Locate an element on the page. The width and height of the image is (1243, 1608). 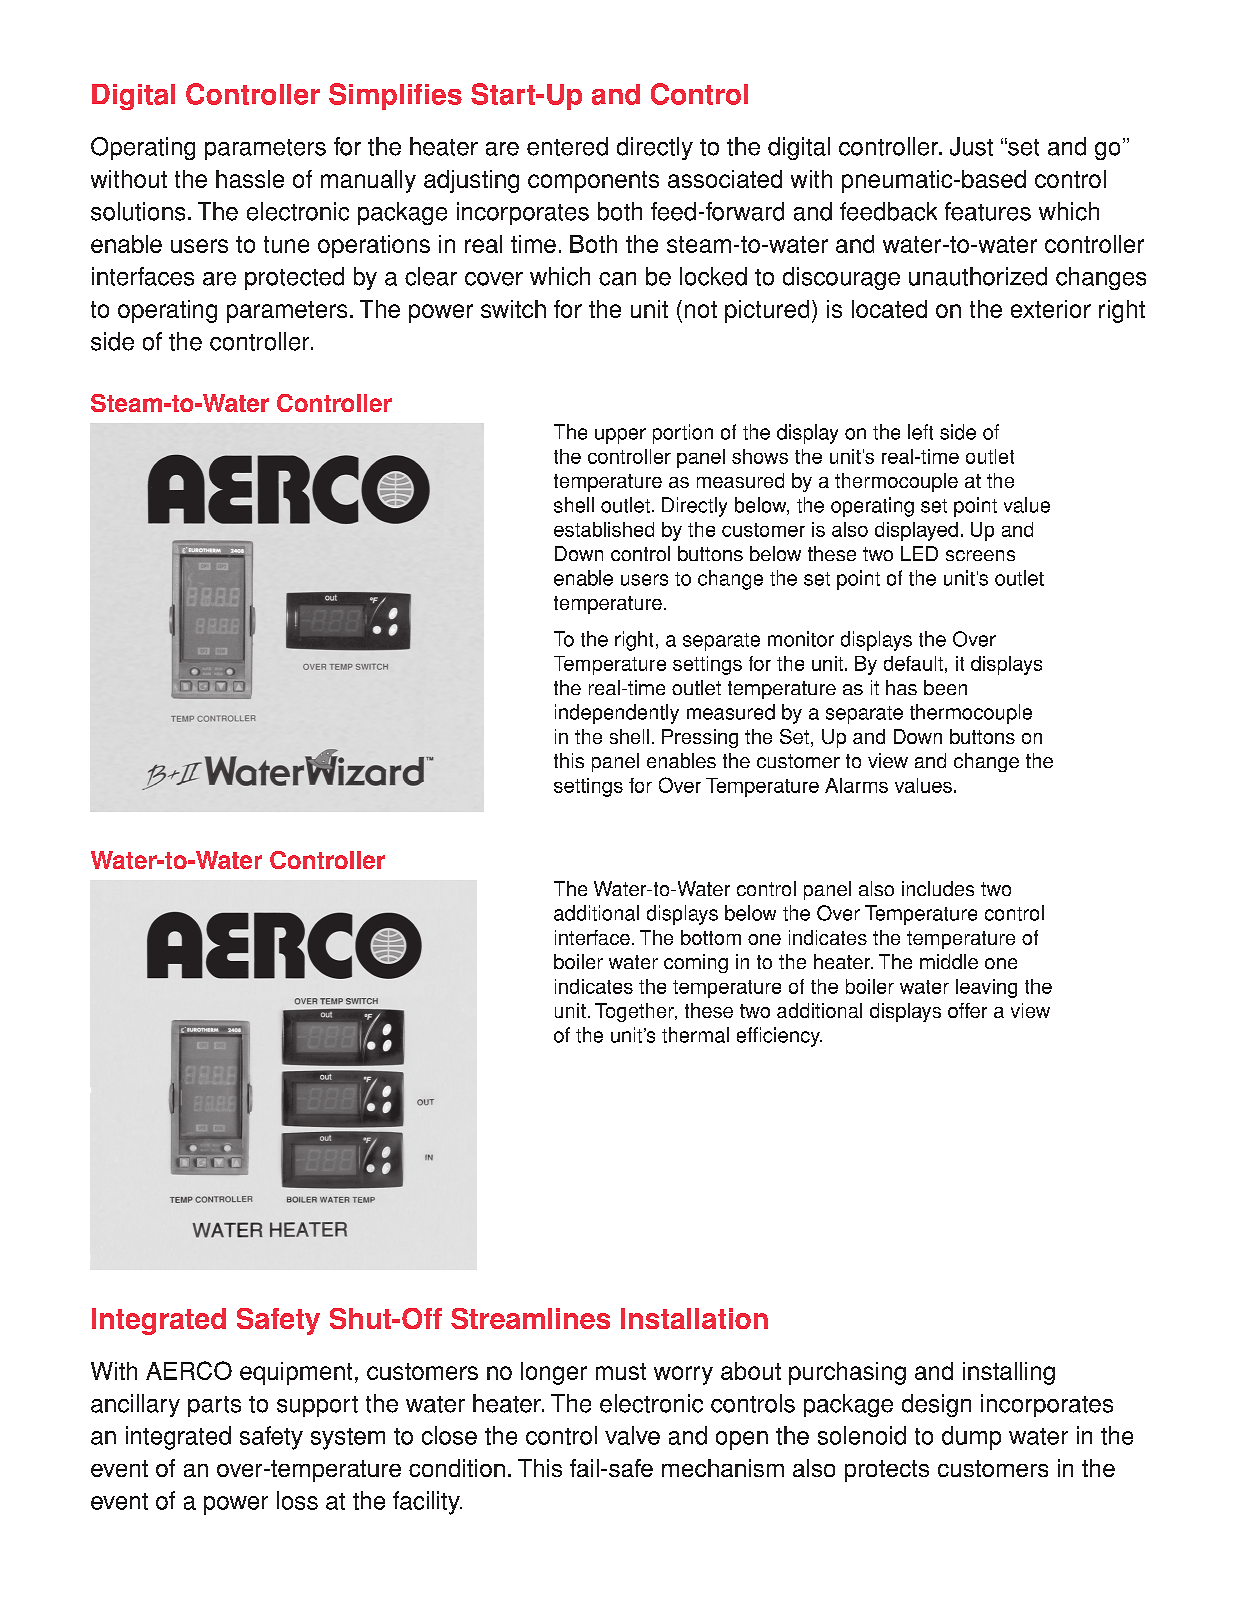
loss is located at coordinates (297, 1500).
